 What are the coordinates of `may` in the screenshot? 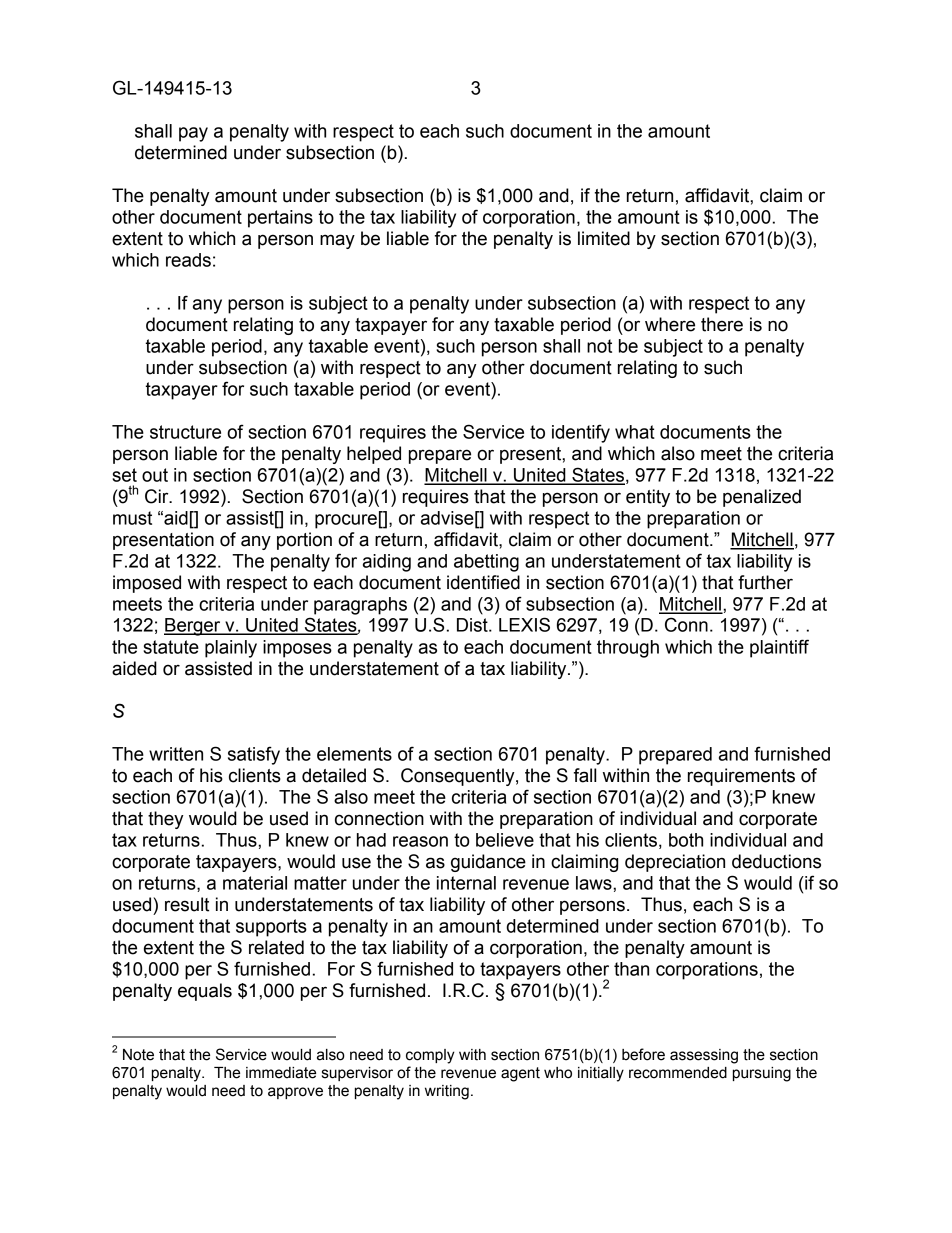 It's located at (337, 241).
